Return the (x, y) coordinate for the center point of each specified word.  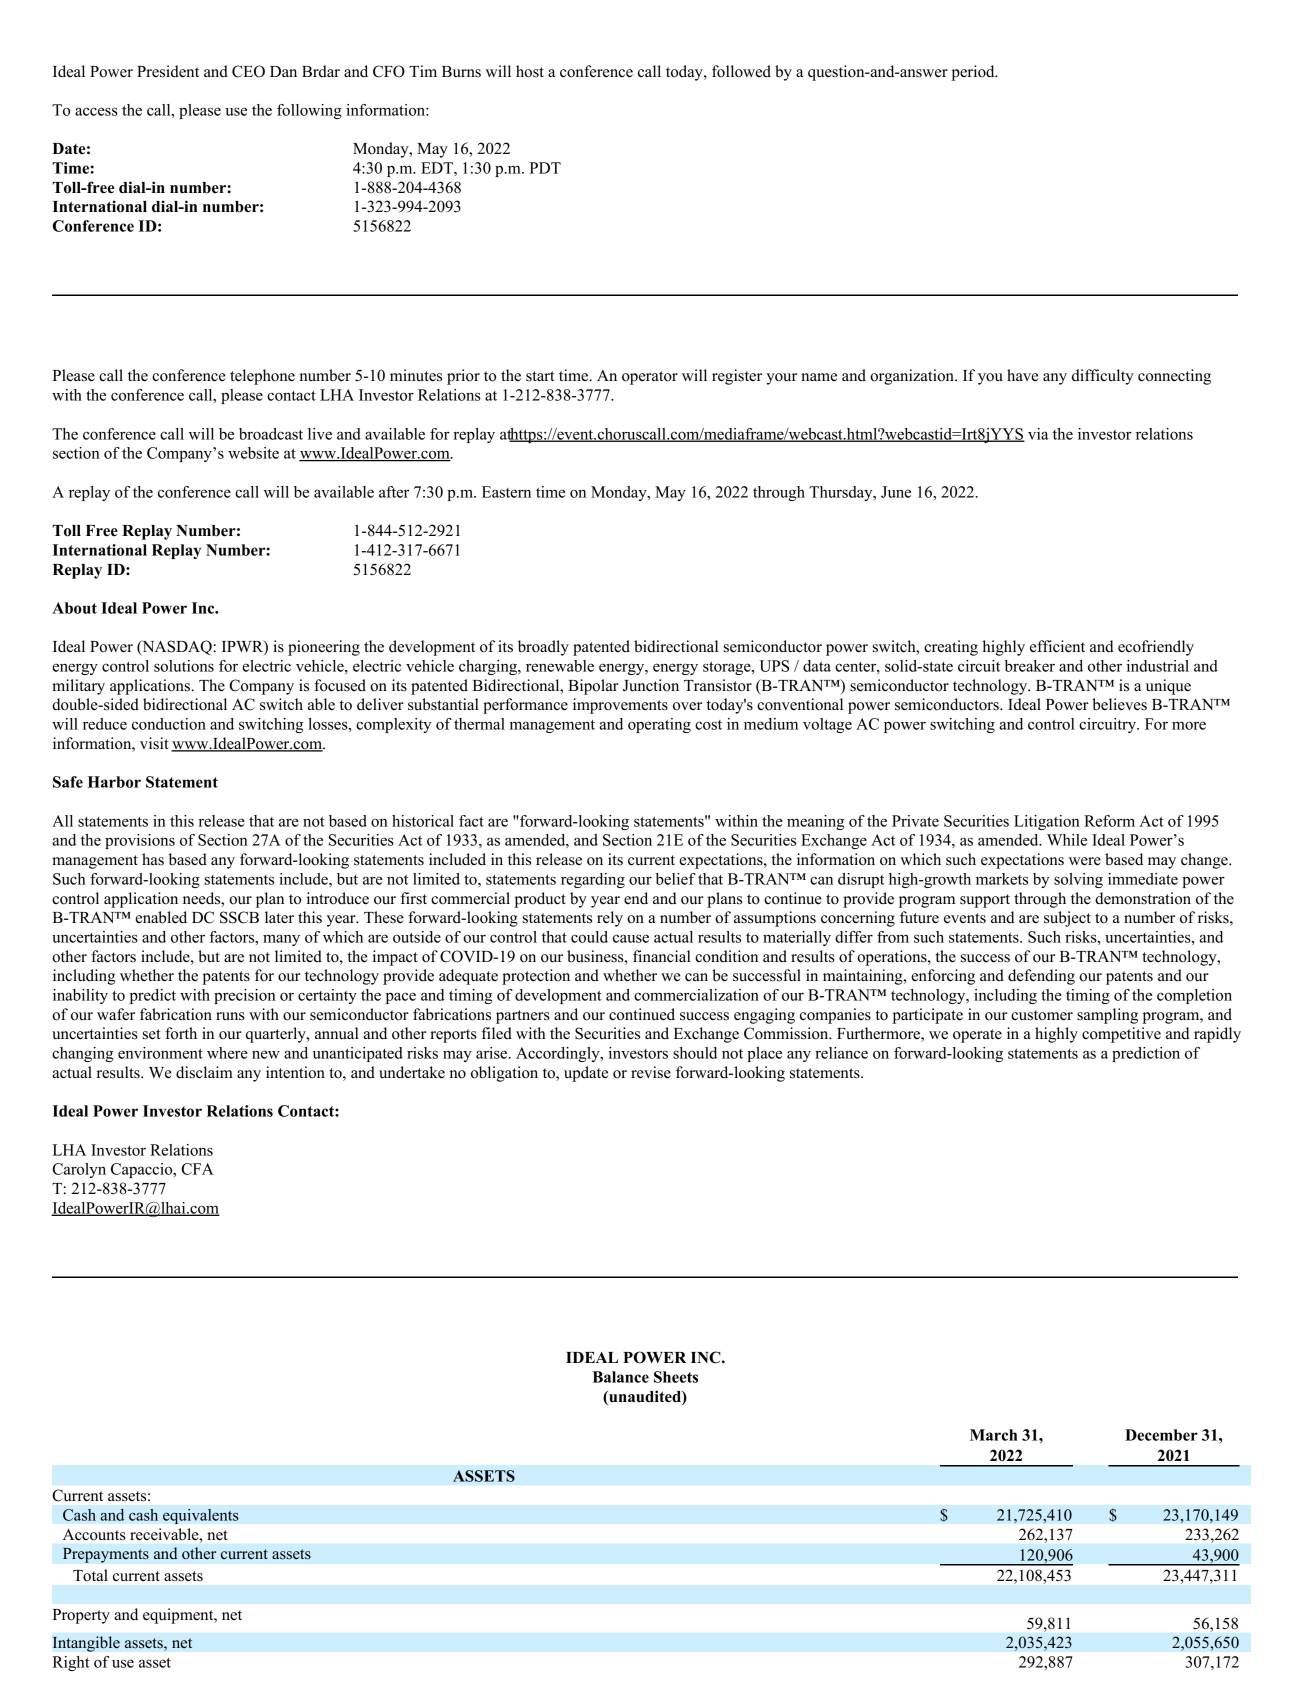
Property (81, 1616)
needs (203, 898)
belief (676, 879)
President (168, 71)
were (1085, 861)
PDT (545, 168)
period (974, 73)
